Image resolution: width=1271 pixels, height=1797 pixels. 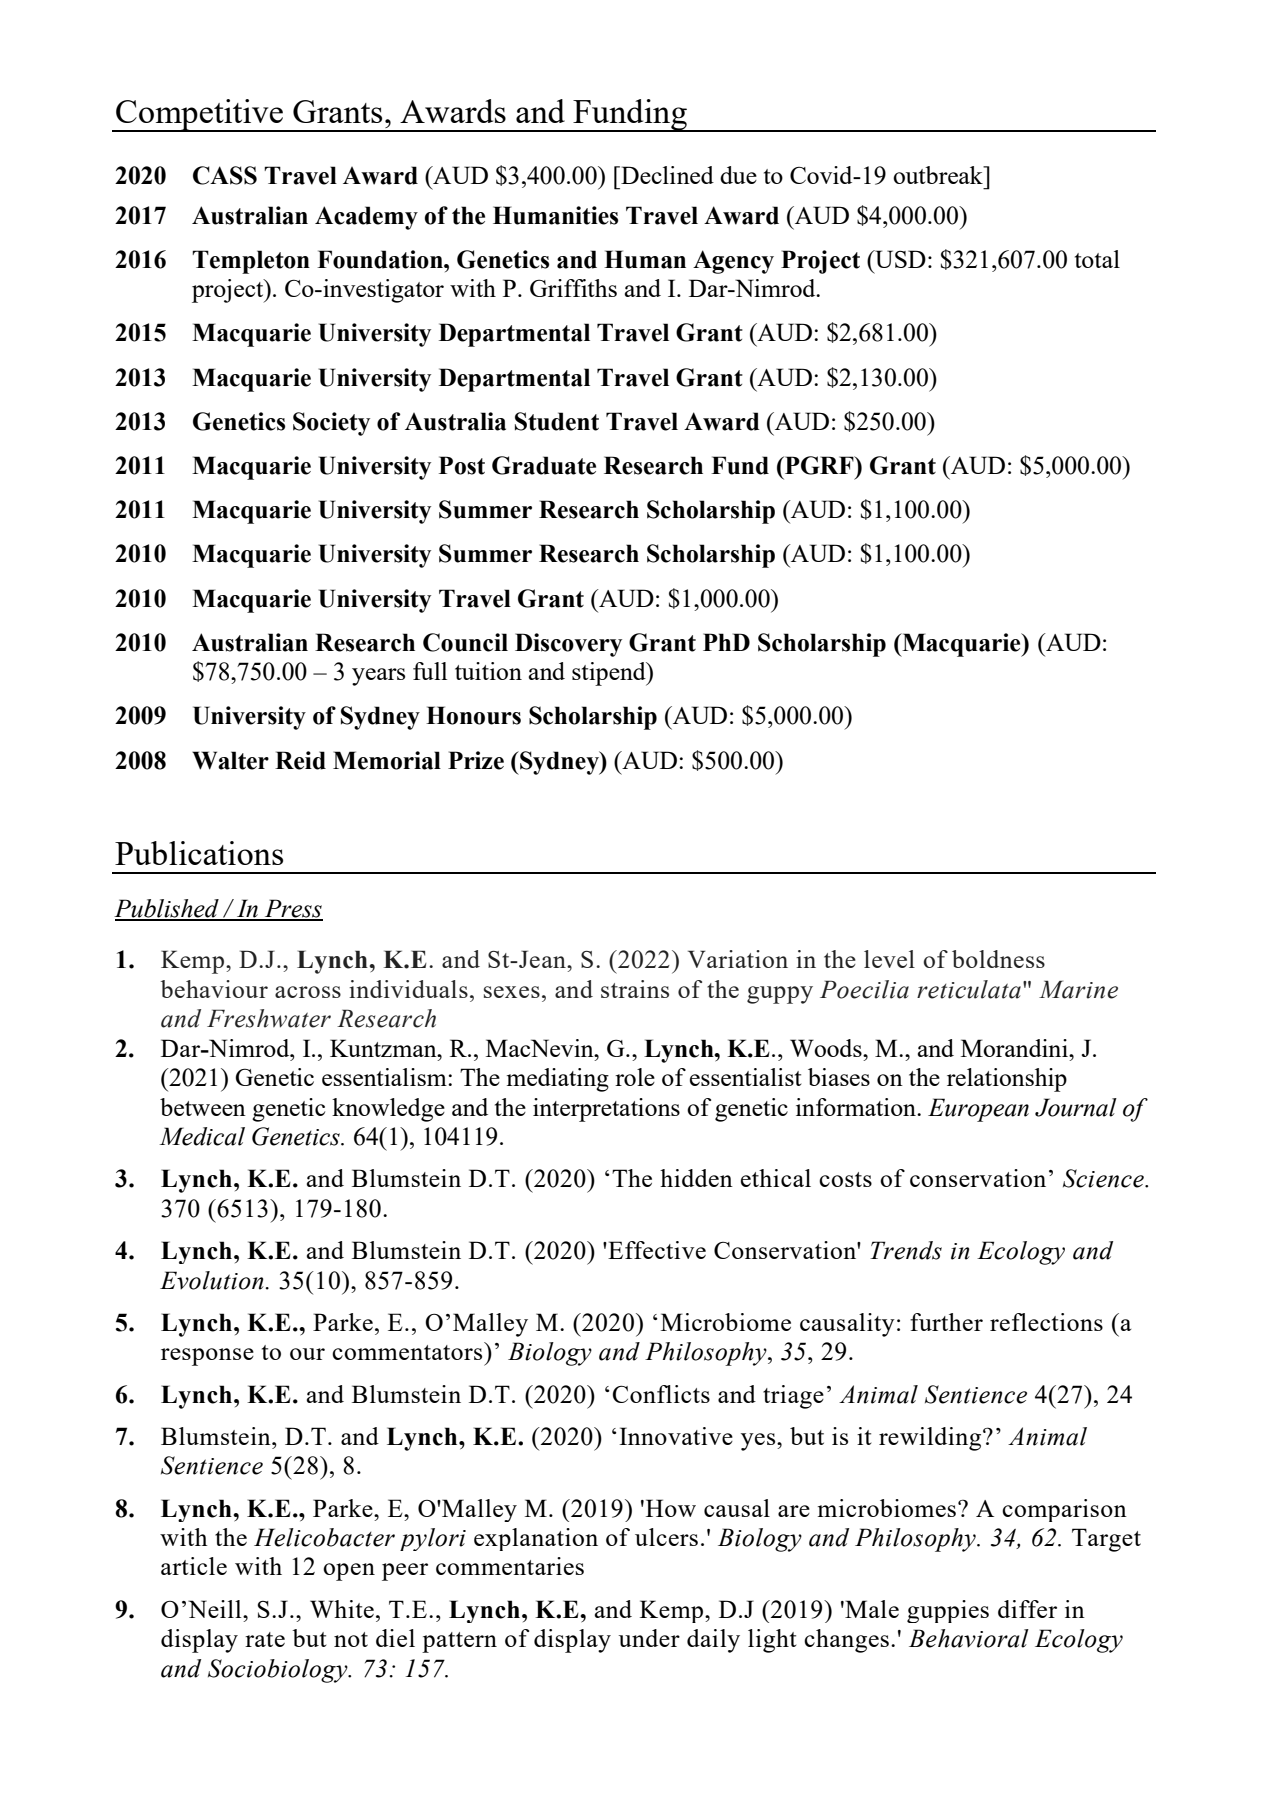 What do you see at coordinates (265, 1639) in the image?
I see `rate` at bounding box center [265, 1639].
